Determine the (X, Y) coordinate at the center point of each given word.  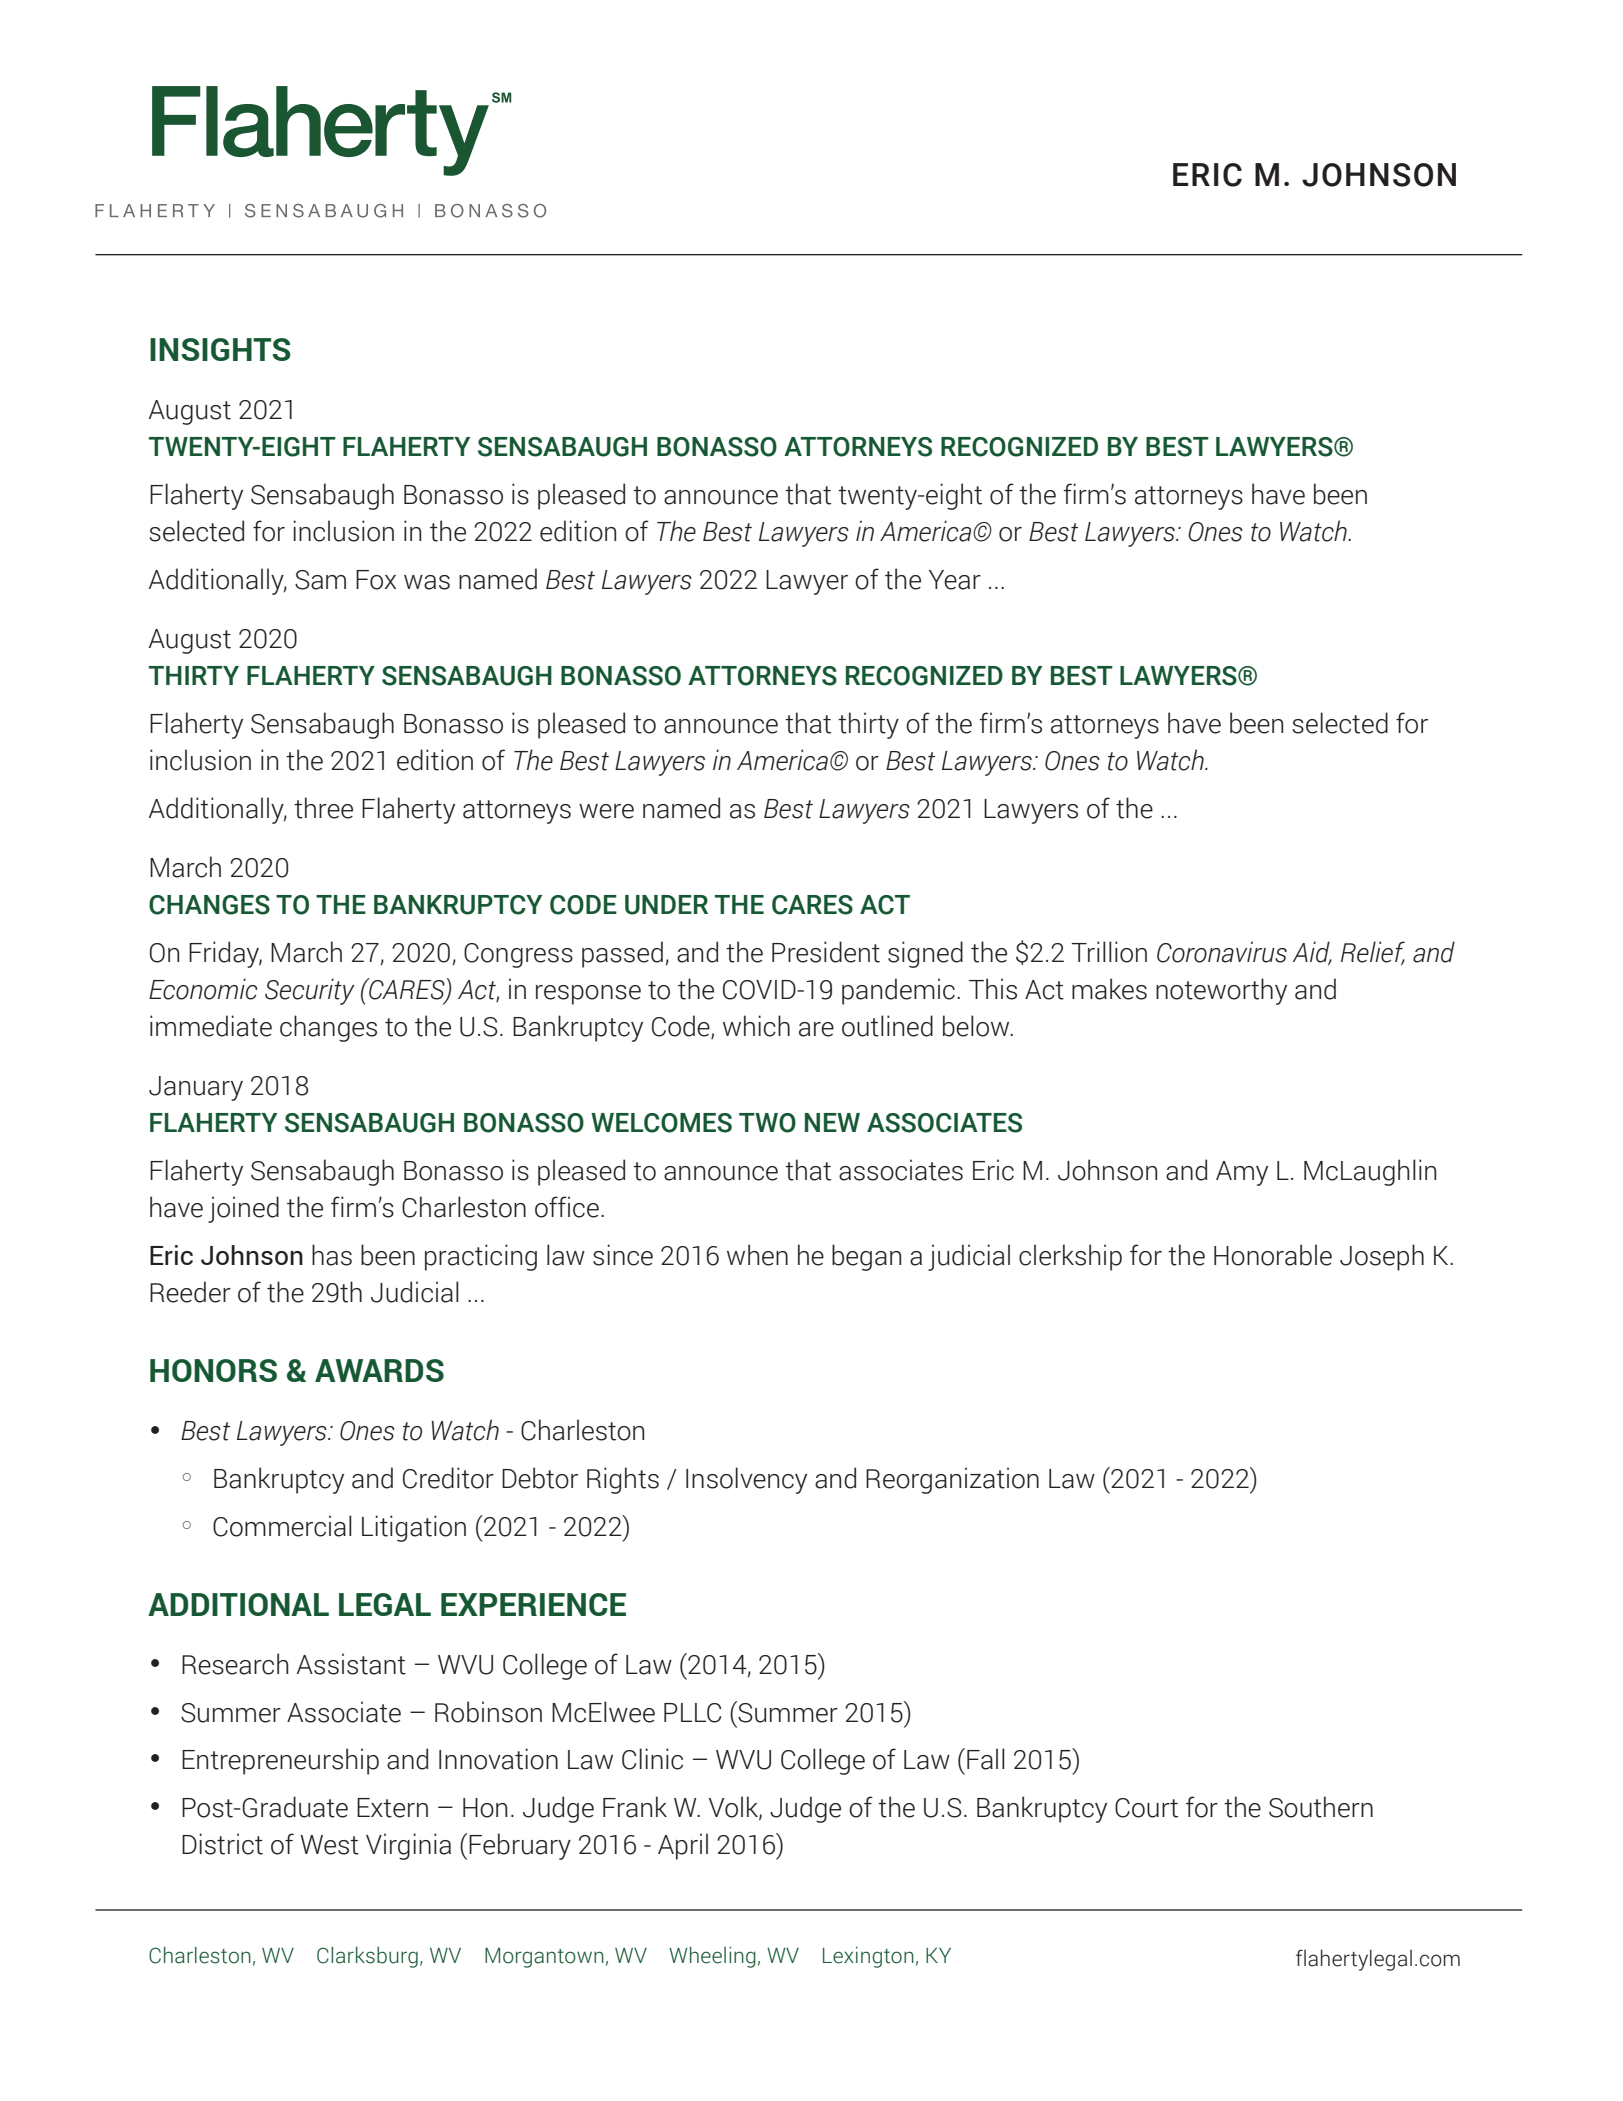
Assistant (351, 1664)
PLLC (692, 1713)
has (332, 1255)
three (323, 808)
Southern (1321, 1807)
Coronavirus (1222, 952)
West (329, 1845)
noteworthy (1221, 991)
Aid (1312, 952)
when (757, 1255)
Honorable (1273, 1255)
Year (955, 580)
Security (310, 991)
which (756, 1026)
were (606, 811)
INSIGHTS (220, 349)
